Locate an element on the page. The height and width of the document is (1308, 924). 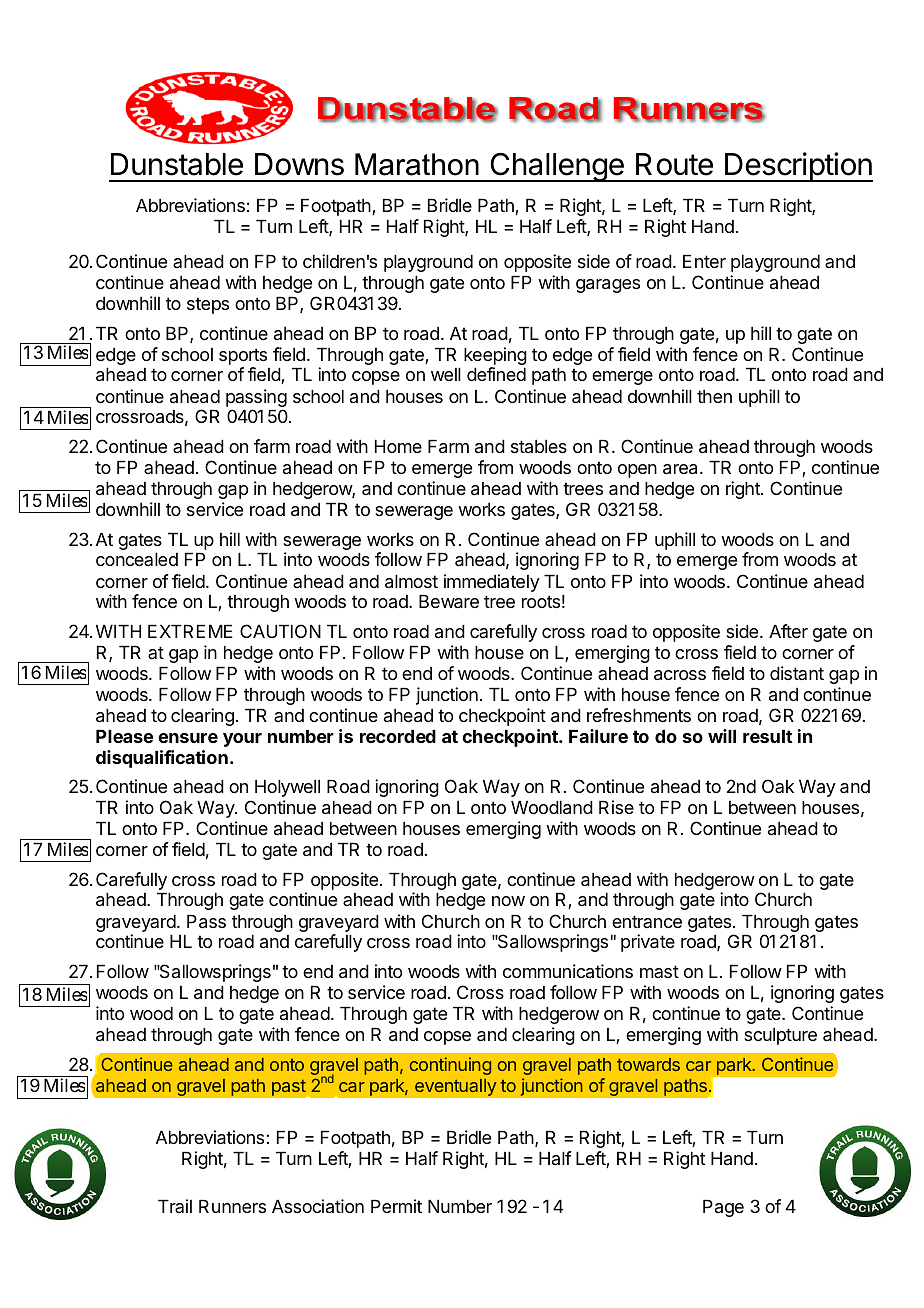
Downs is located at coordinates (299, 164).
